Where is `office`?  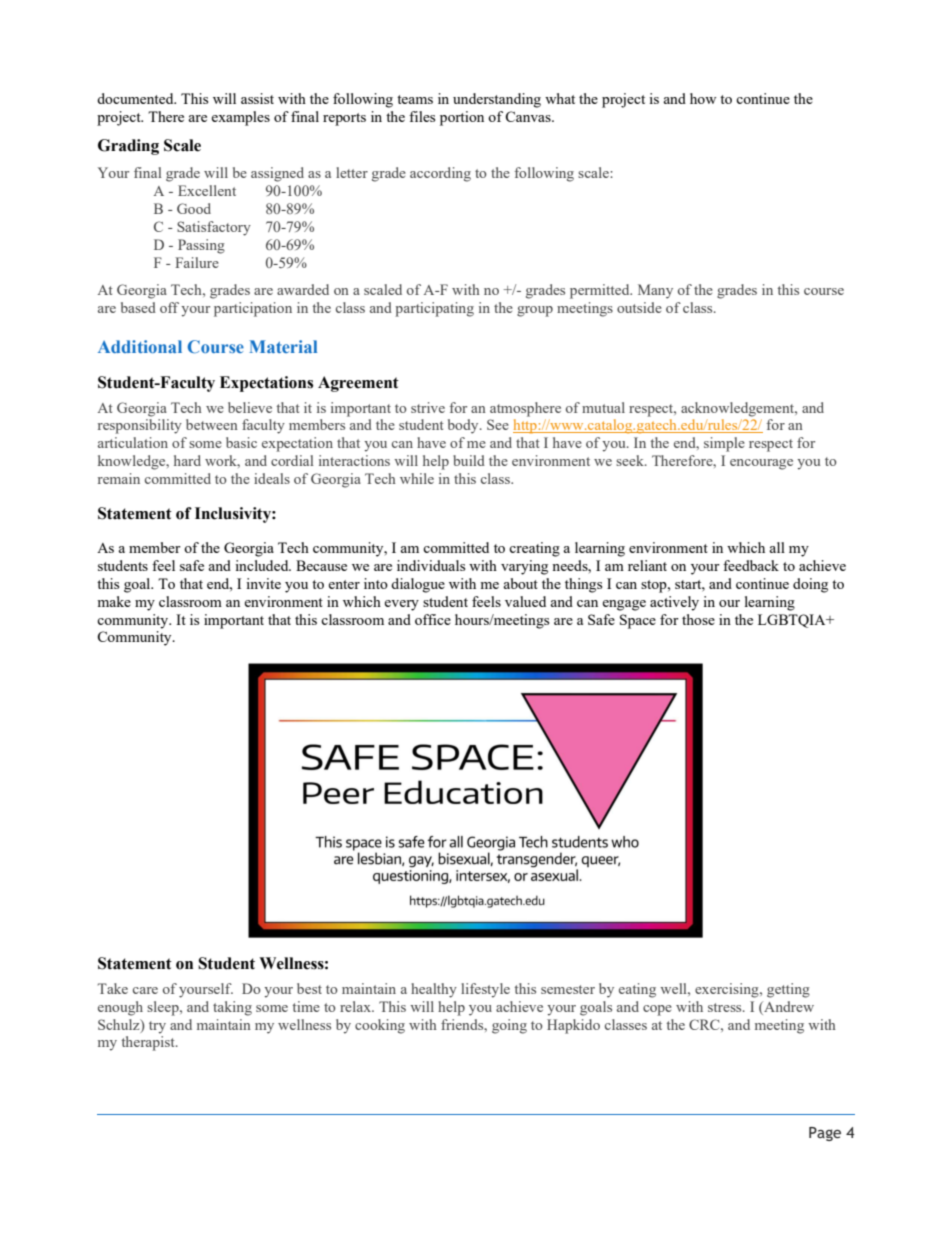 office is located at coordinates (433, 619).
